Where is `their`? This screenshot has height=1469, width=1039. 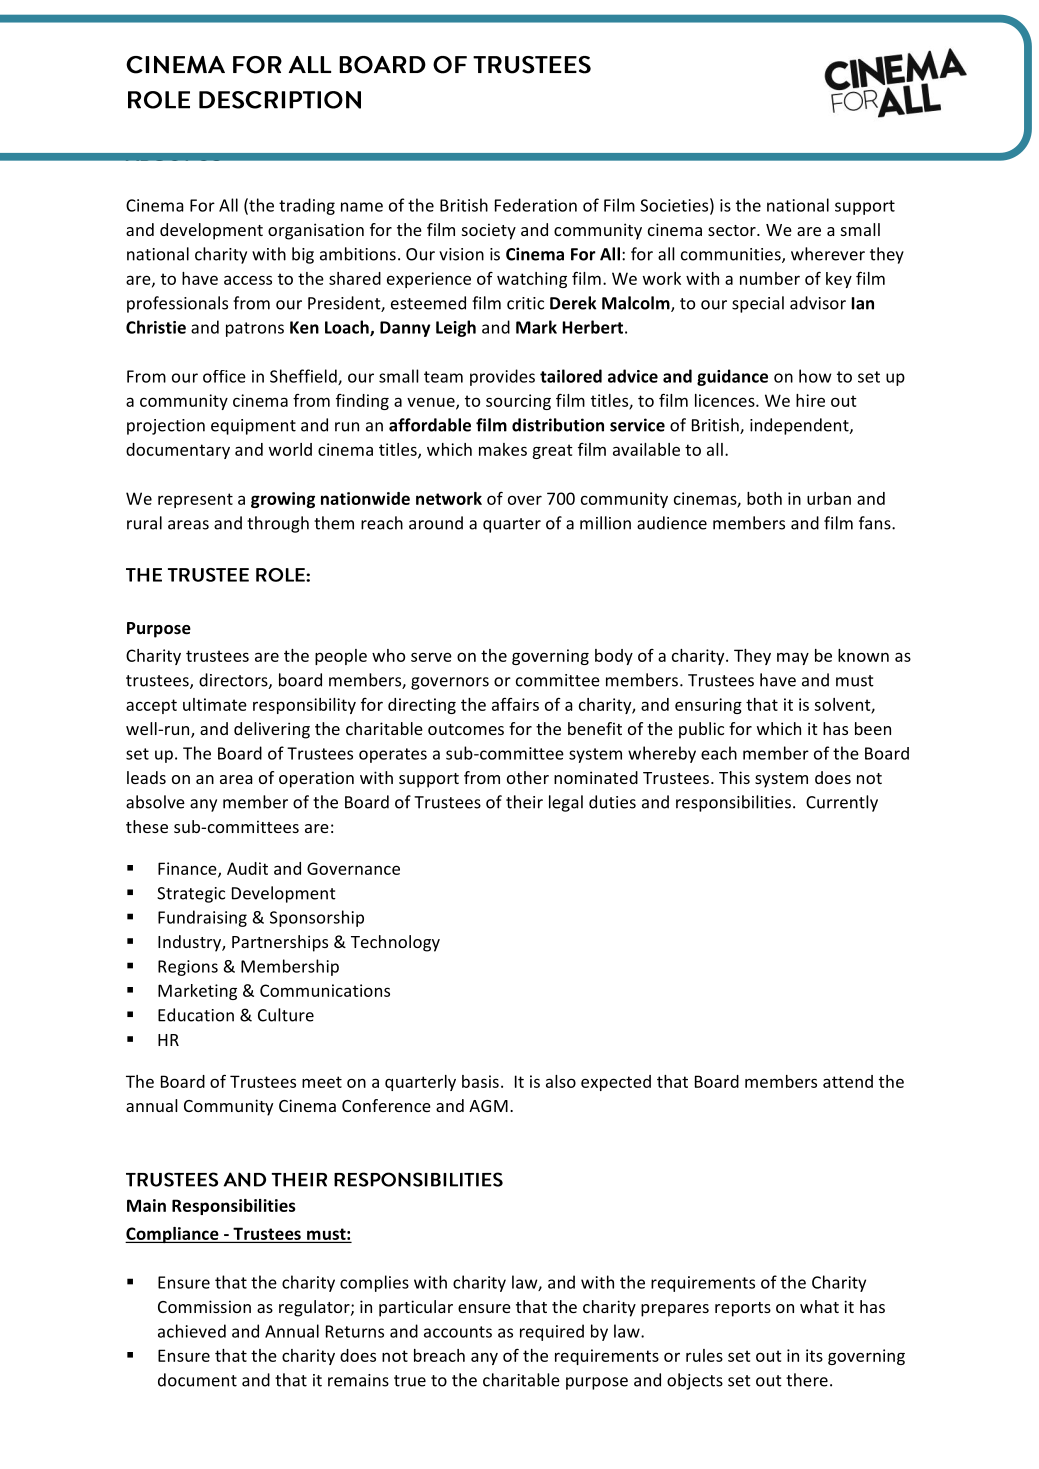
their is located at coordinates (524, 802).
